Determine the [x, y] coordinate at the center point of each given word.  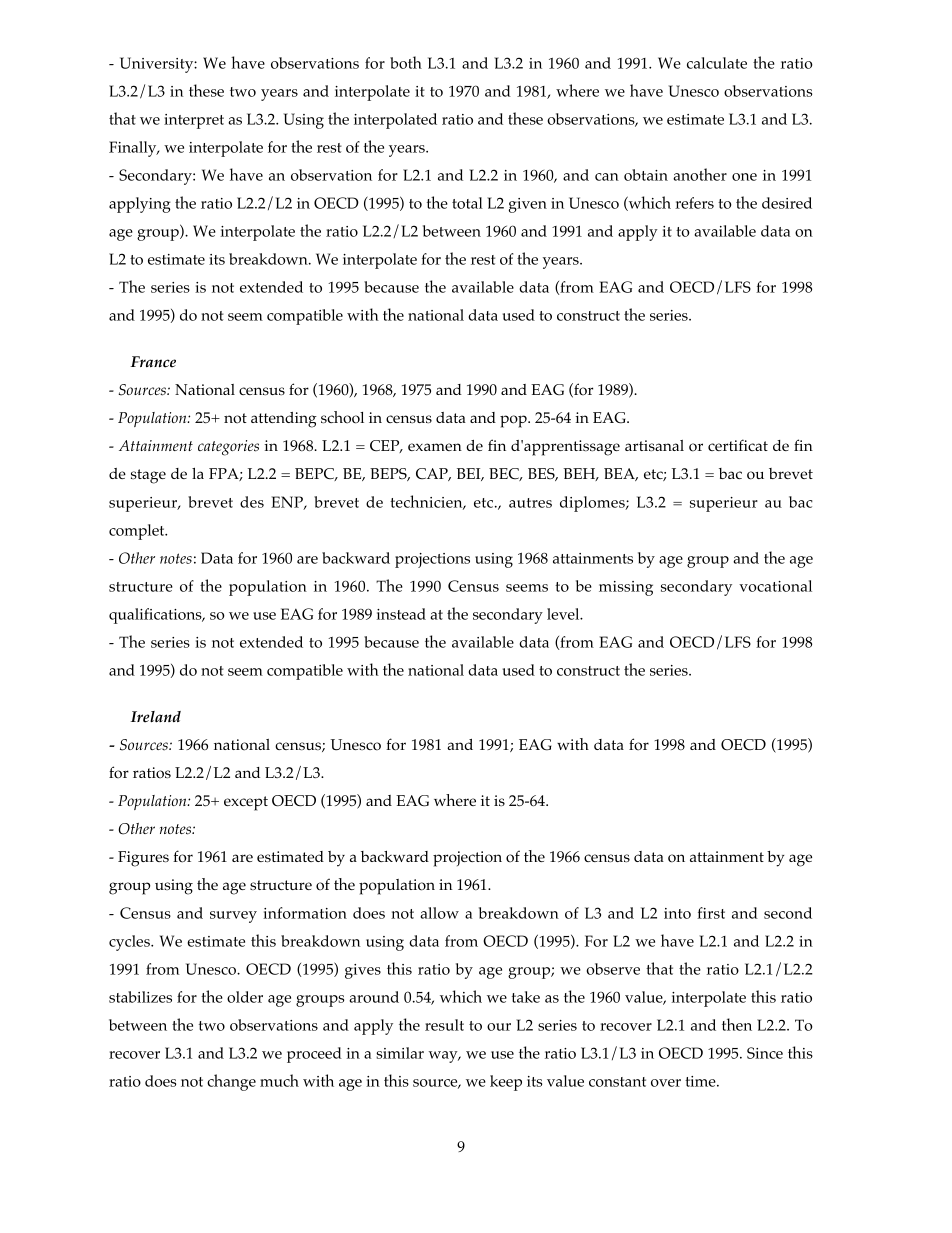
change [231, 1082]
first [711, 913]
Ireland [156, 717]
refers [694, 203]
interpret [194, 121]
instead [401, 614]
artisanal [654, 445]
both [406, 62]
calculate [717, 63]
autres [530, 503]
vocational [775, 586]
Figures [143, 859]
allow [439, 913]
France [153, 362]
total [467, 203]
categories [228, 448]
